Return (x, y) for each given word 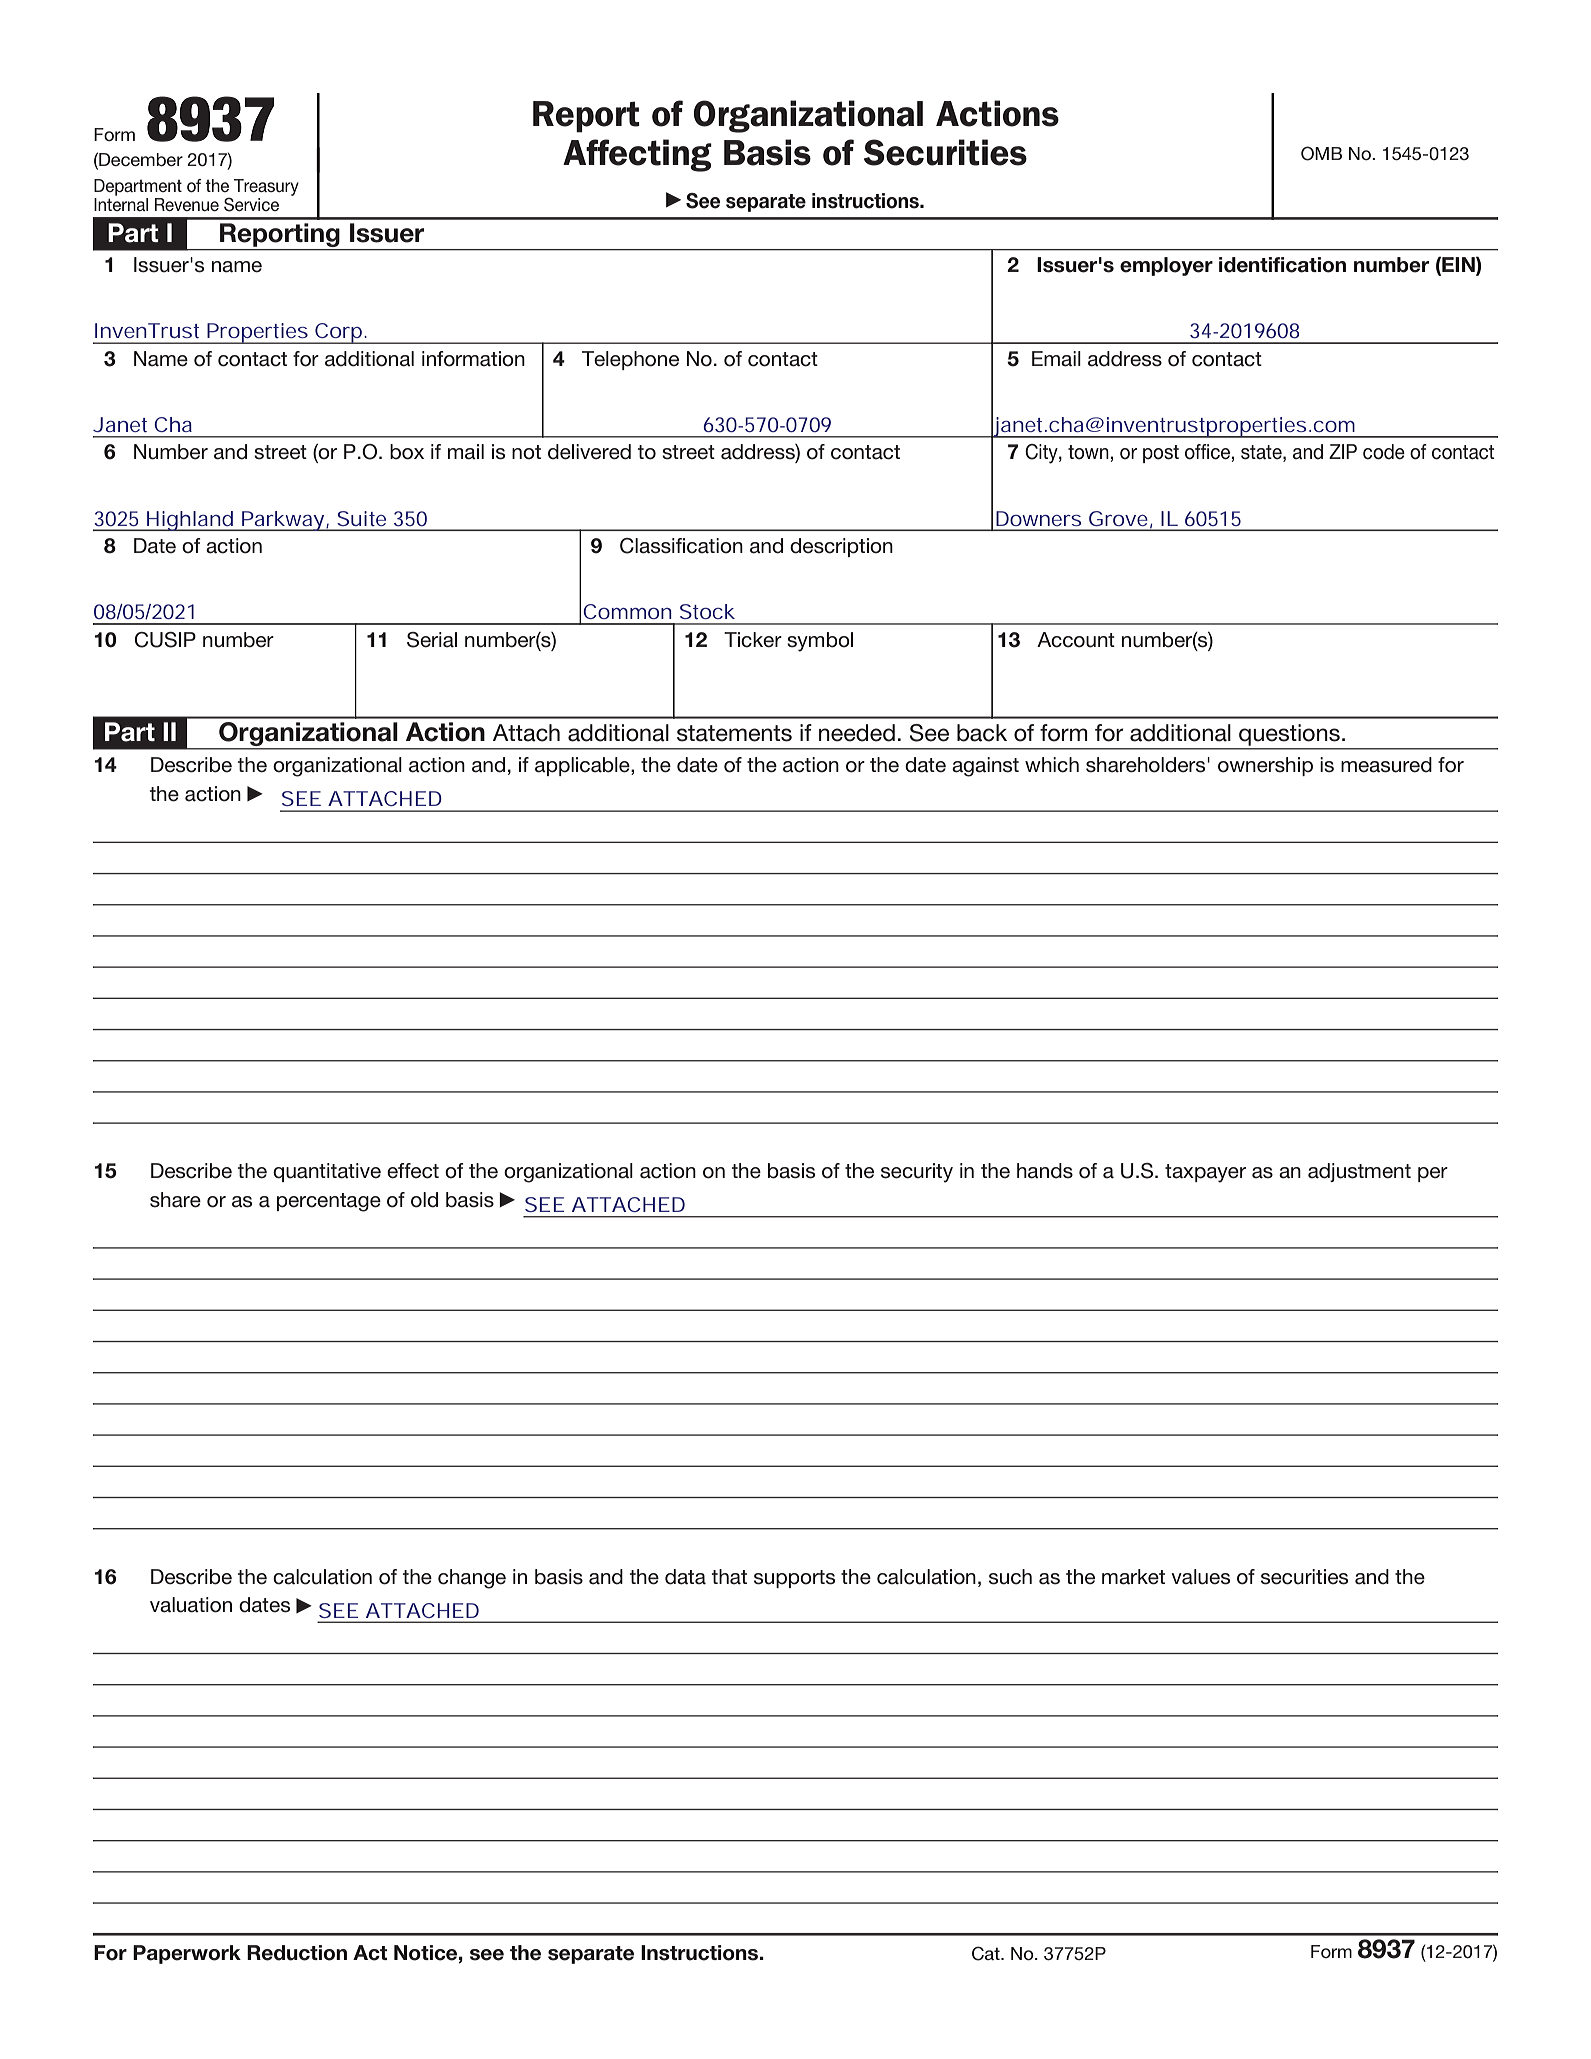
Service (251, 204)
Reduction (297, 1953)
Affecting (637, 155)
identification (1282, 265)
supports (794, 1579)
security (917, 1173)
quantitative (327, 1172)
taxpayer (1205, 1173)
